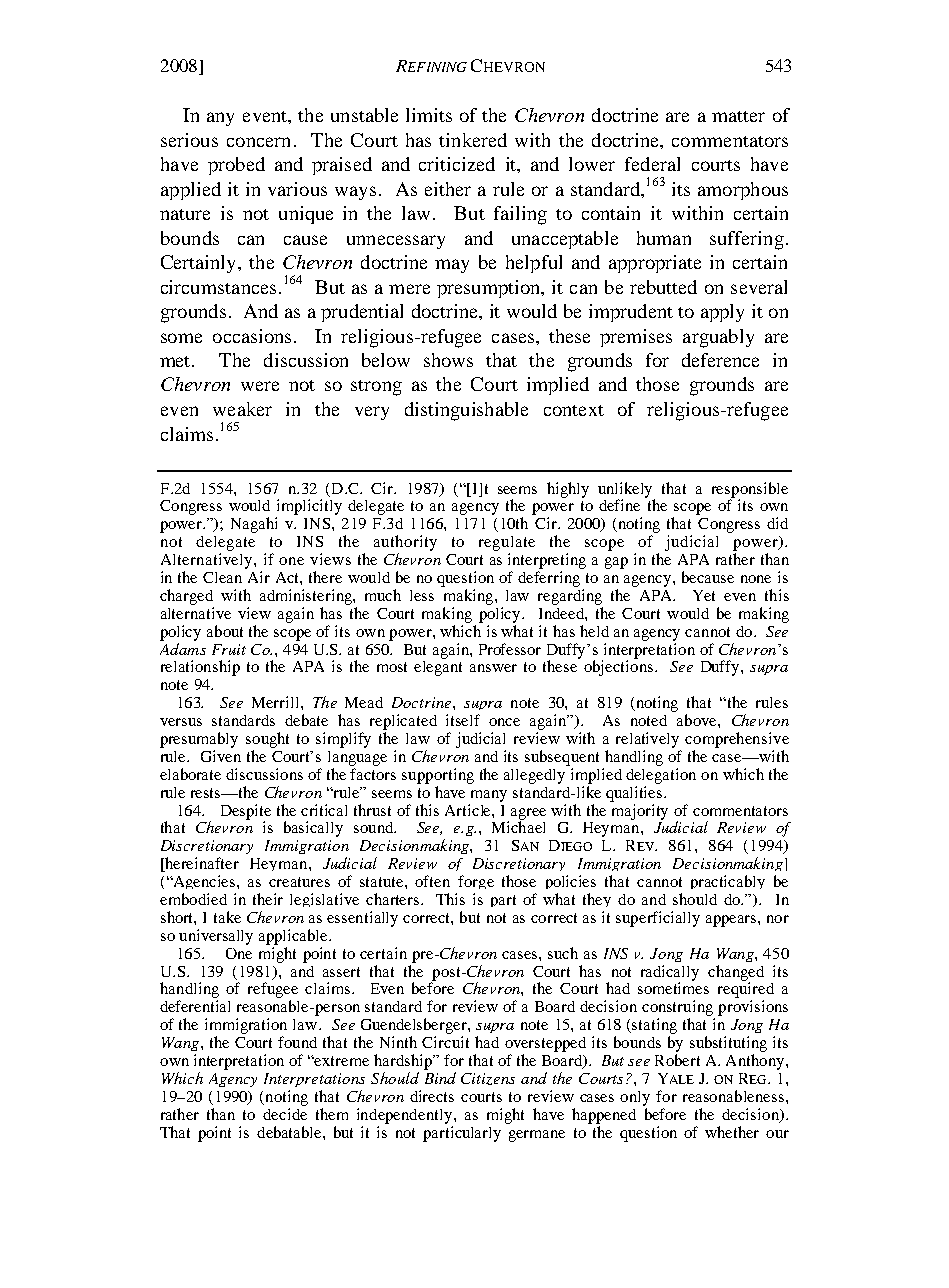 Image resolution: width=949 pixels, height=1288 pixels. What do you see at coordinates (246, 813) in the screenshot?
I see `Despite` at bounding box center [246, 813].
